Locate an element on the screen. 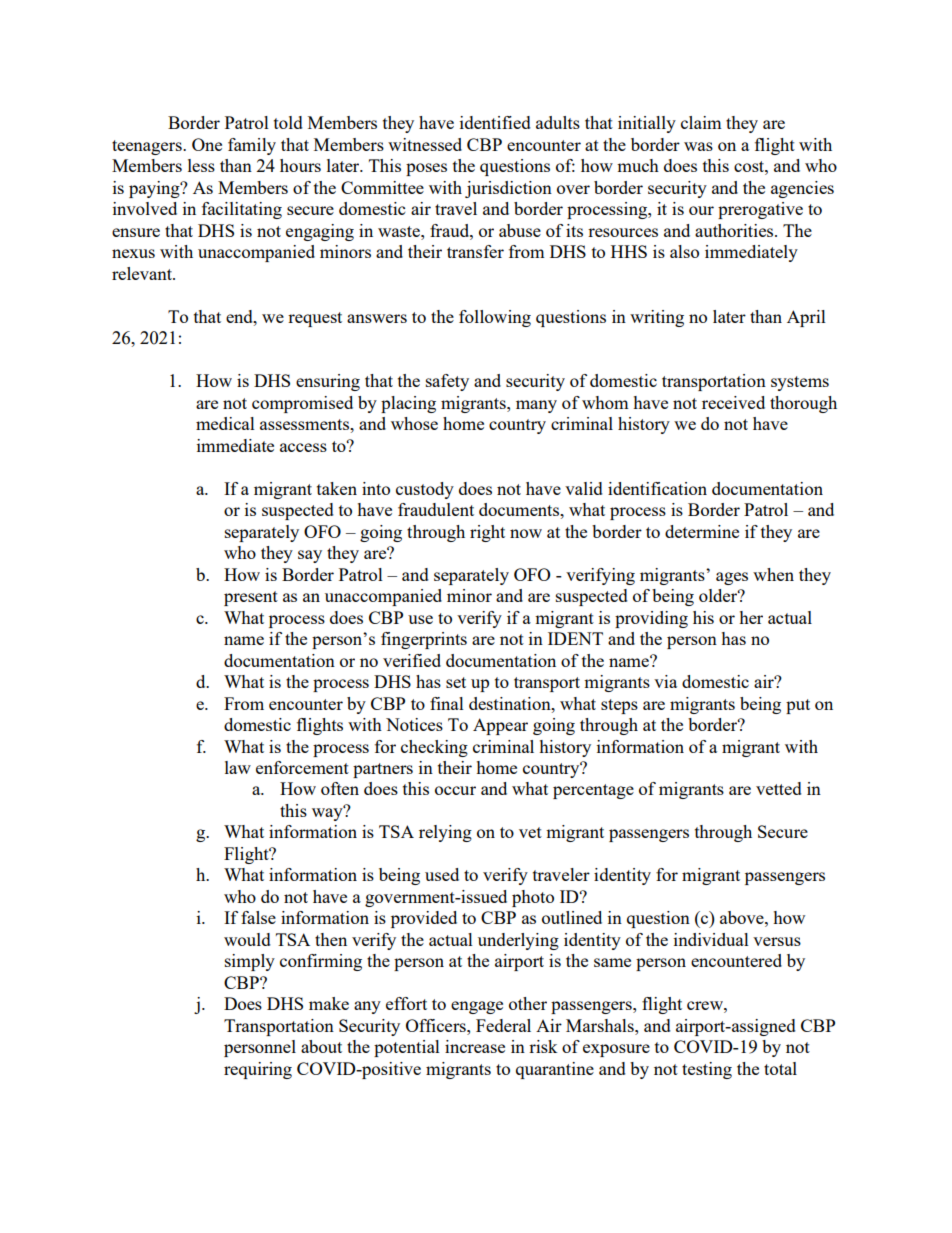  requiring is located at coordinates (258, 1070).
